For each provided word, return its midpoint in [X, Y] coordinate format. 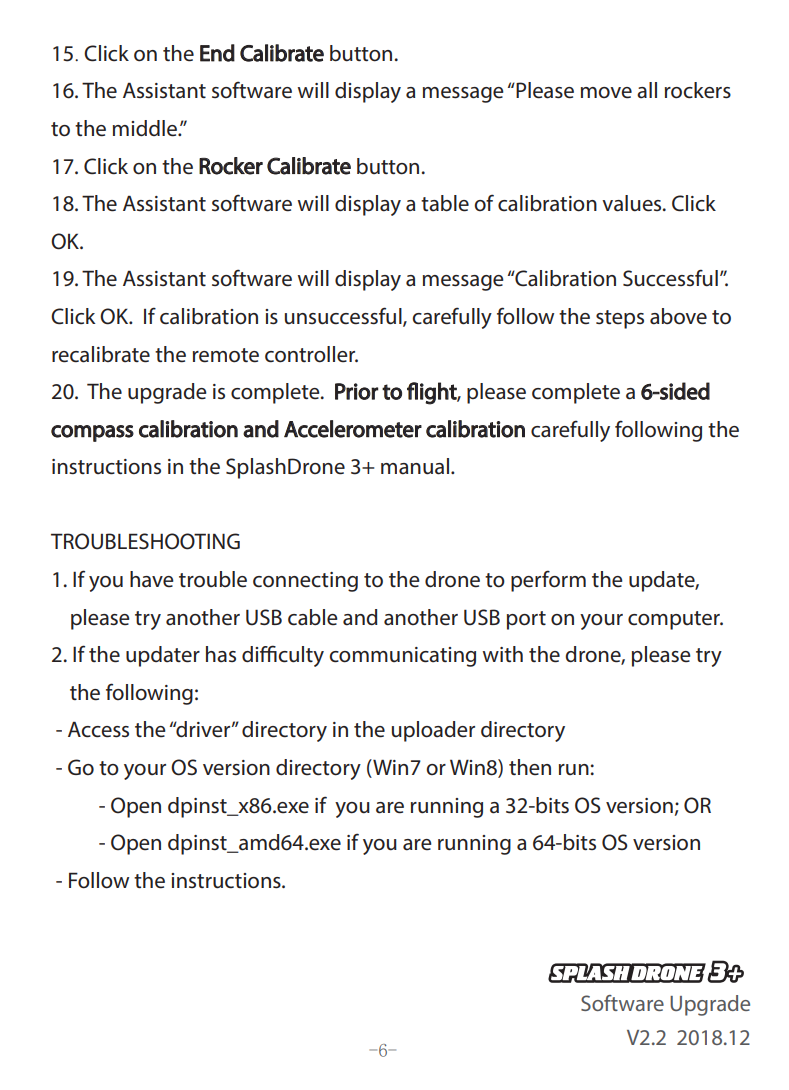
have [152, 579]
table [445, 203]
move [606, 93]
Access [98, 729]
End [217, 53]
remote [226, 355]
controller [311, 354]
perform [548, 581]
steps [620, 319]
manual [415, 466]
